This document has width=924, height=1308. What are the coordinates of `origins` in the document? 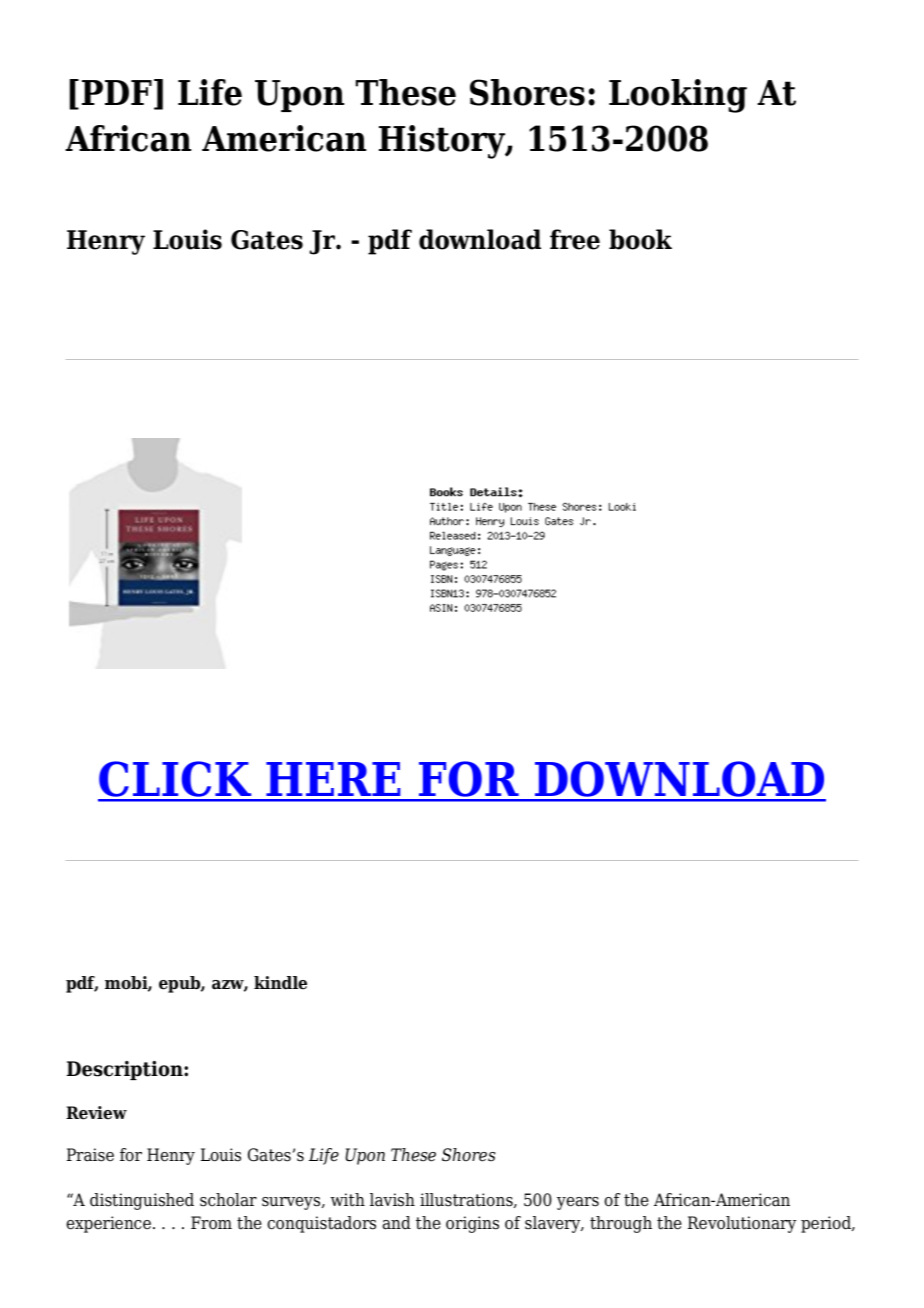 It's located at (472, 1224).
